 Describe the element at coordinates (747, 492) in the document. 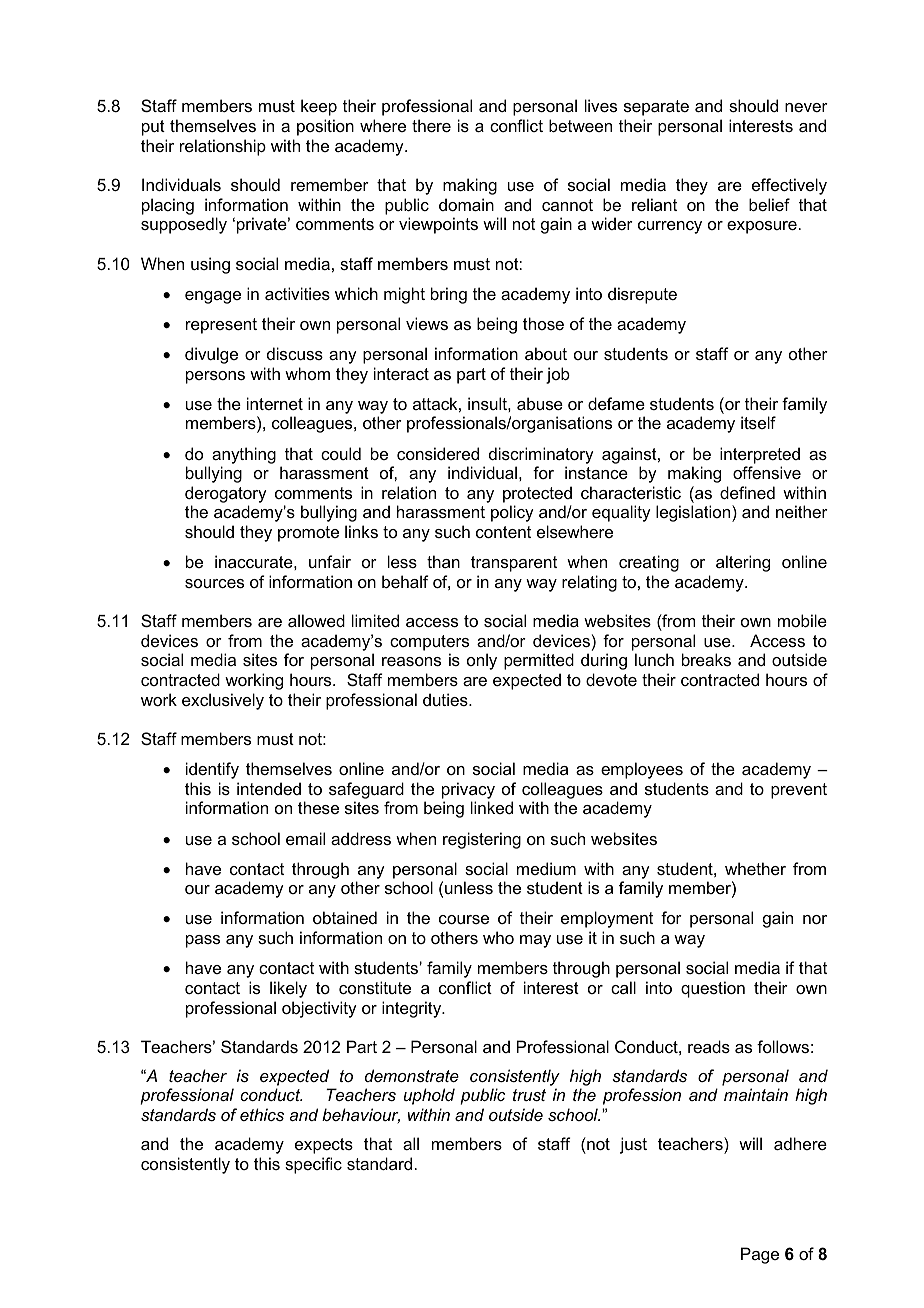

I see `defined` at that location.
